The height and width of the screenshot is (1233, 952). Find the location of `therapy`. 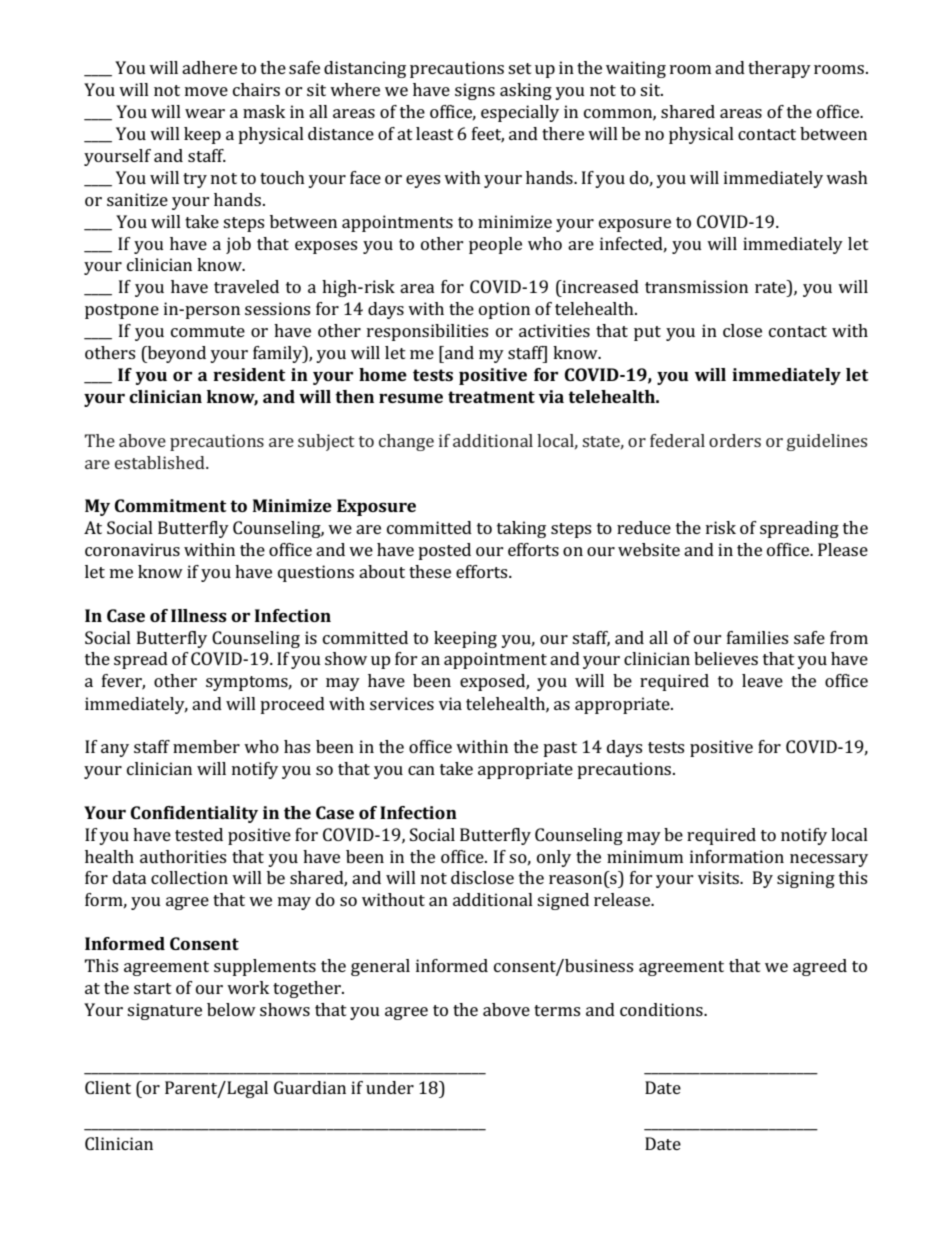

therapy is located at coordinates (779, 69).
